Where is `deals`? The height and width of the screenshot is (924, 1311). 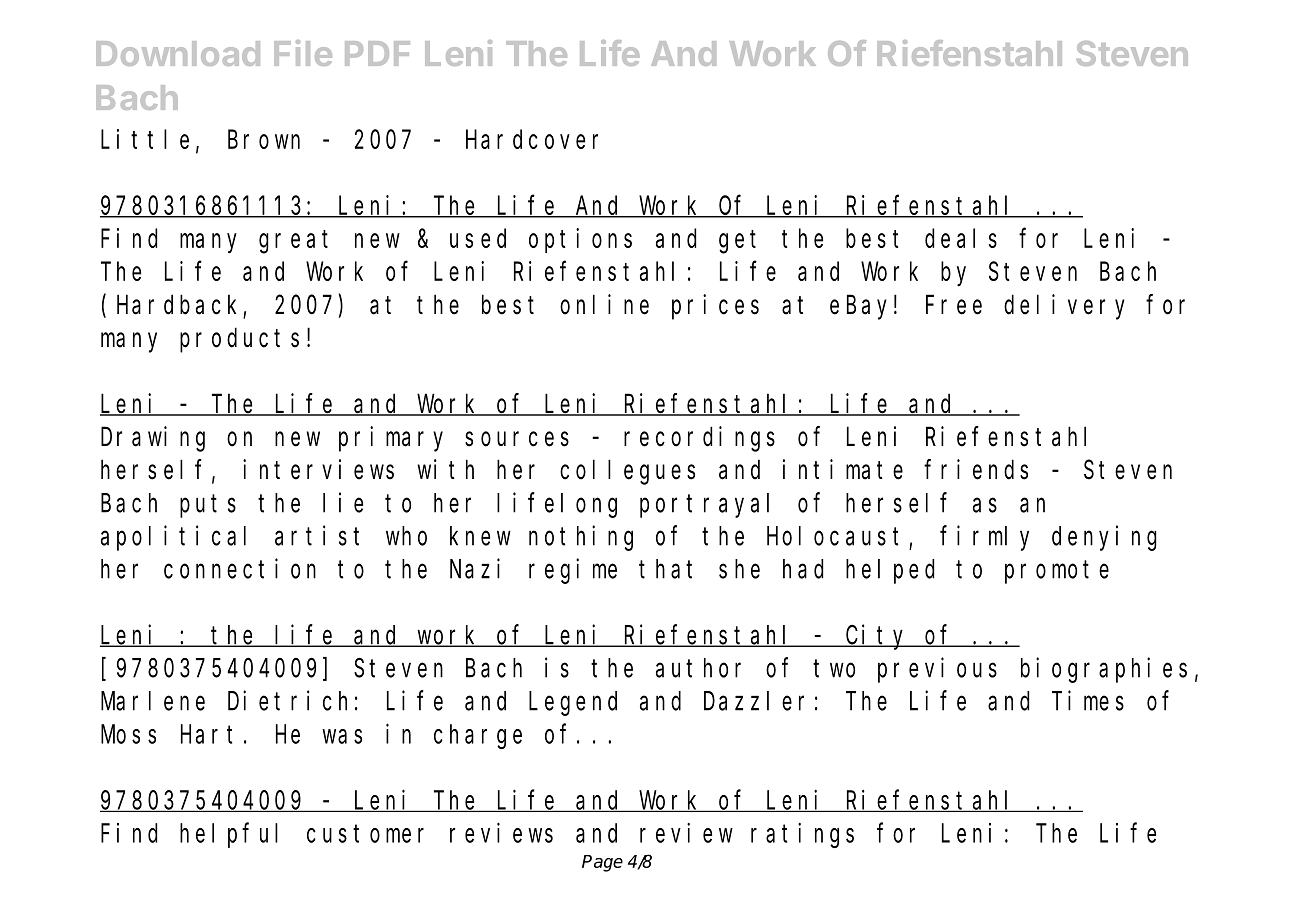
deals is located at coordinates (961, 238).
